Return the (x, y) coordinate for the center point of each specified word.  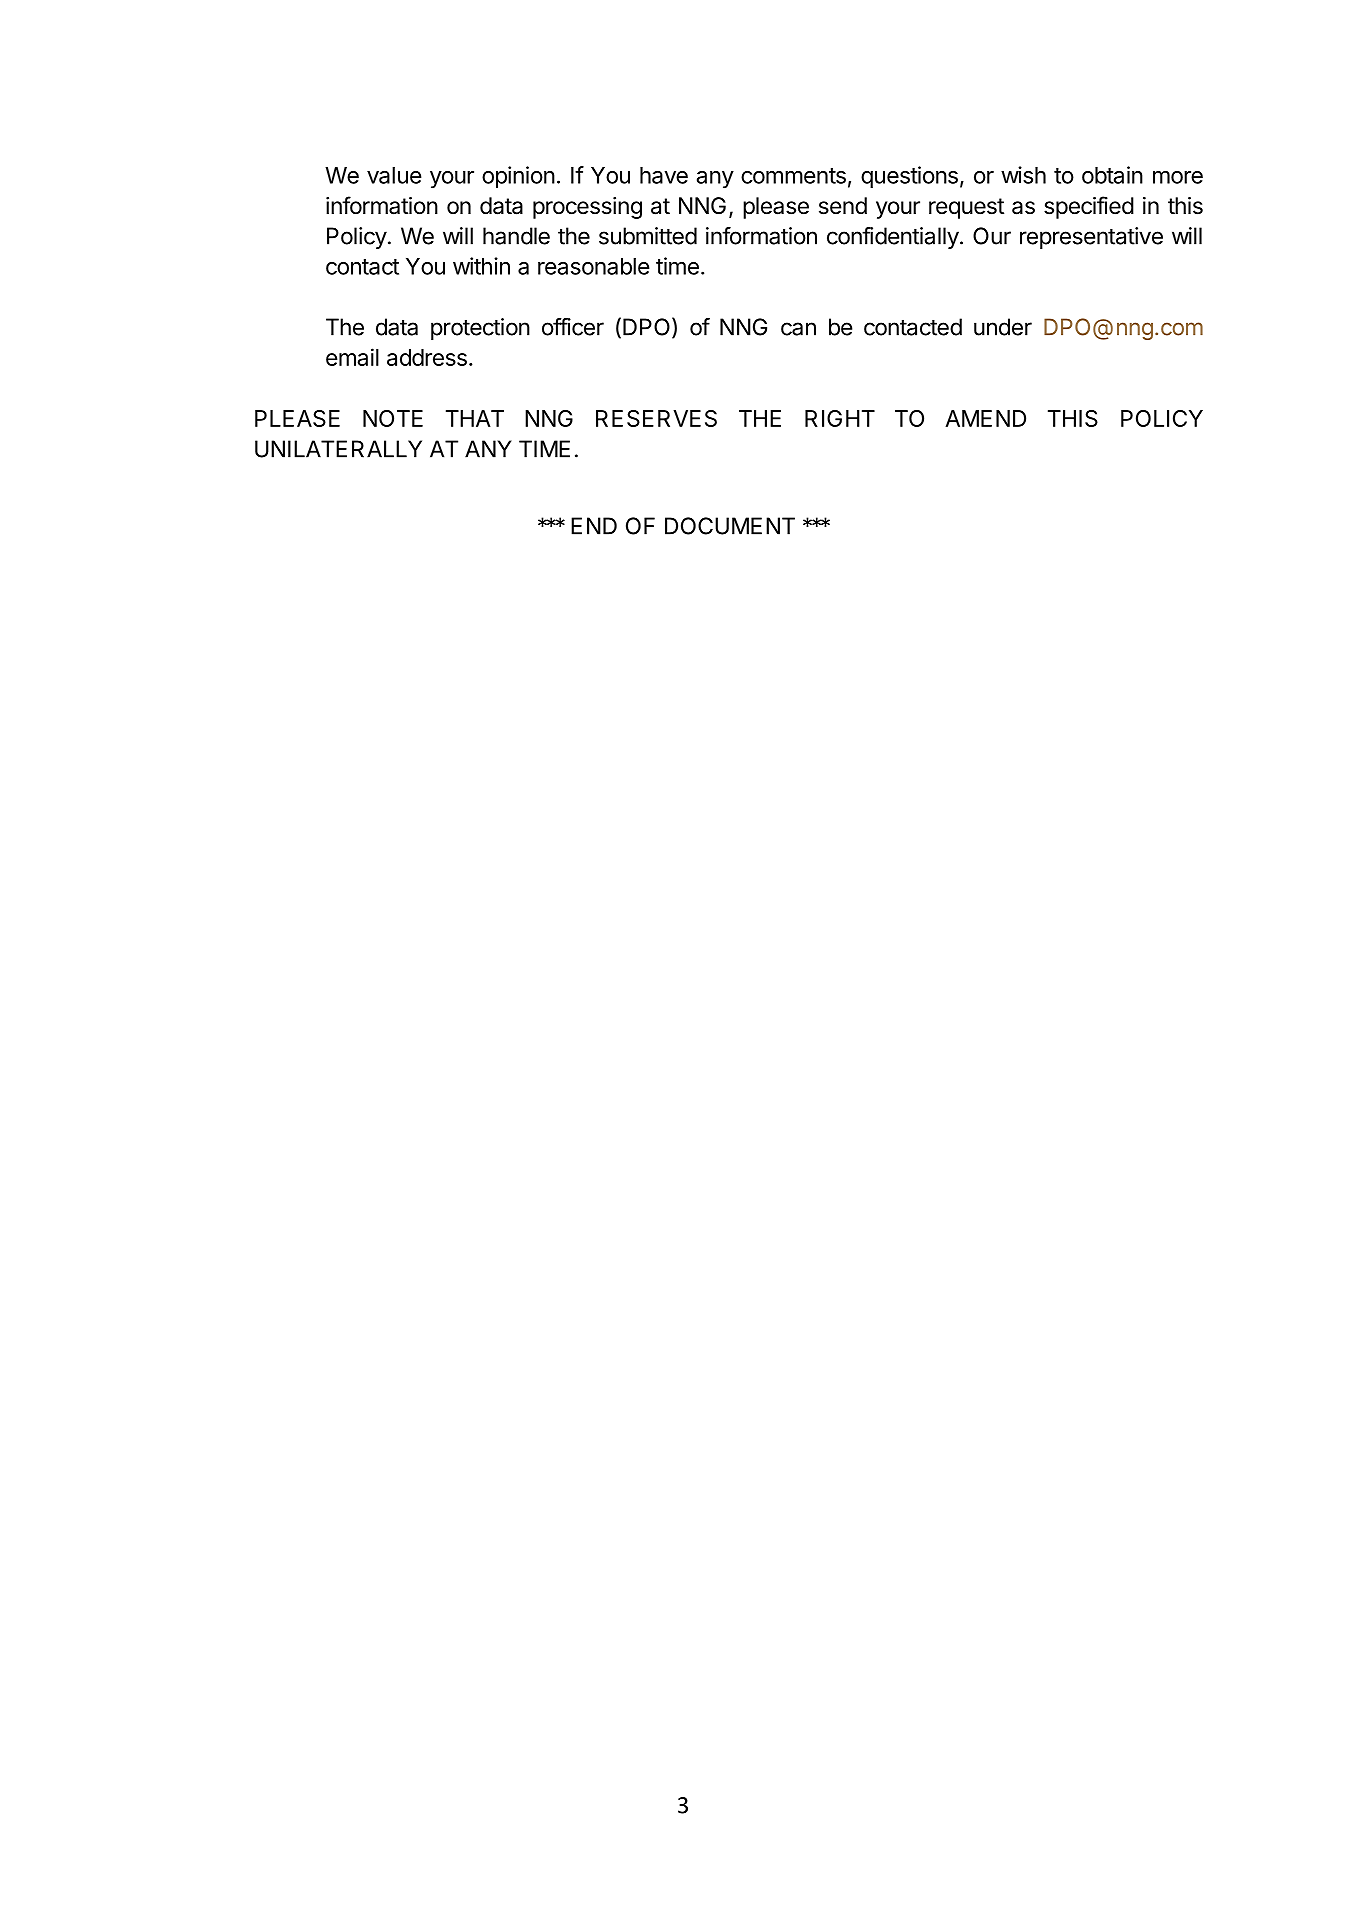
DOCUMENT (730, 526)
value (394, 175)
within (481, 266)
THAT (475, 418)
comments (793, 176)
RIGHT (840, 418)
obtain (1112, 175)
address (427, 357)
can (798, 329)
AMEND (985, 418)
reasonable (594, 266)
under (1003, 327)
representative (1091, 238)
